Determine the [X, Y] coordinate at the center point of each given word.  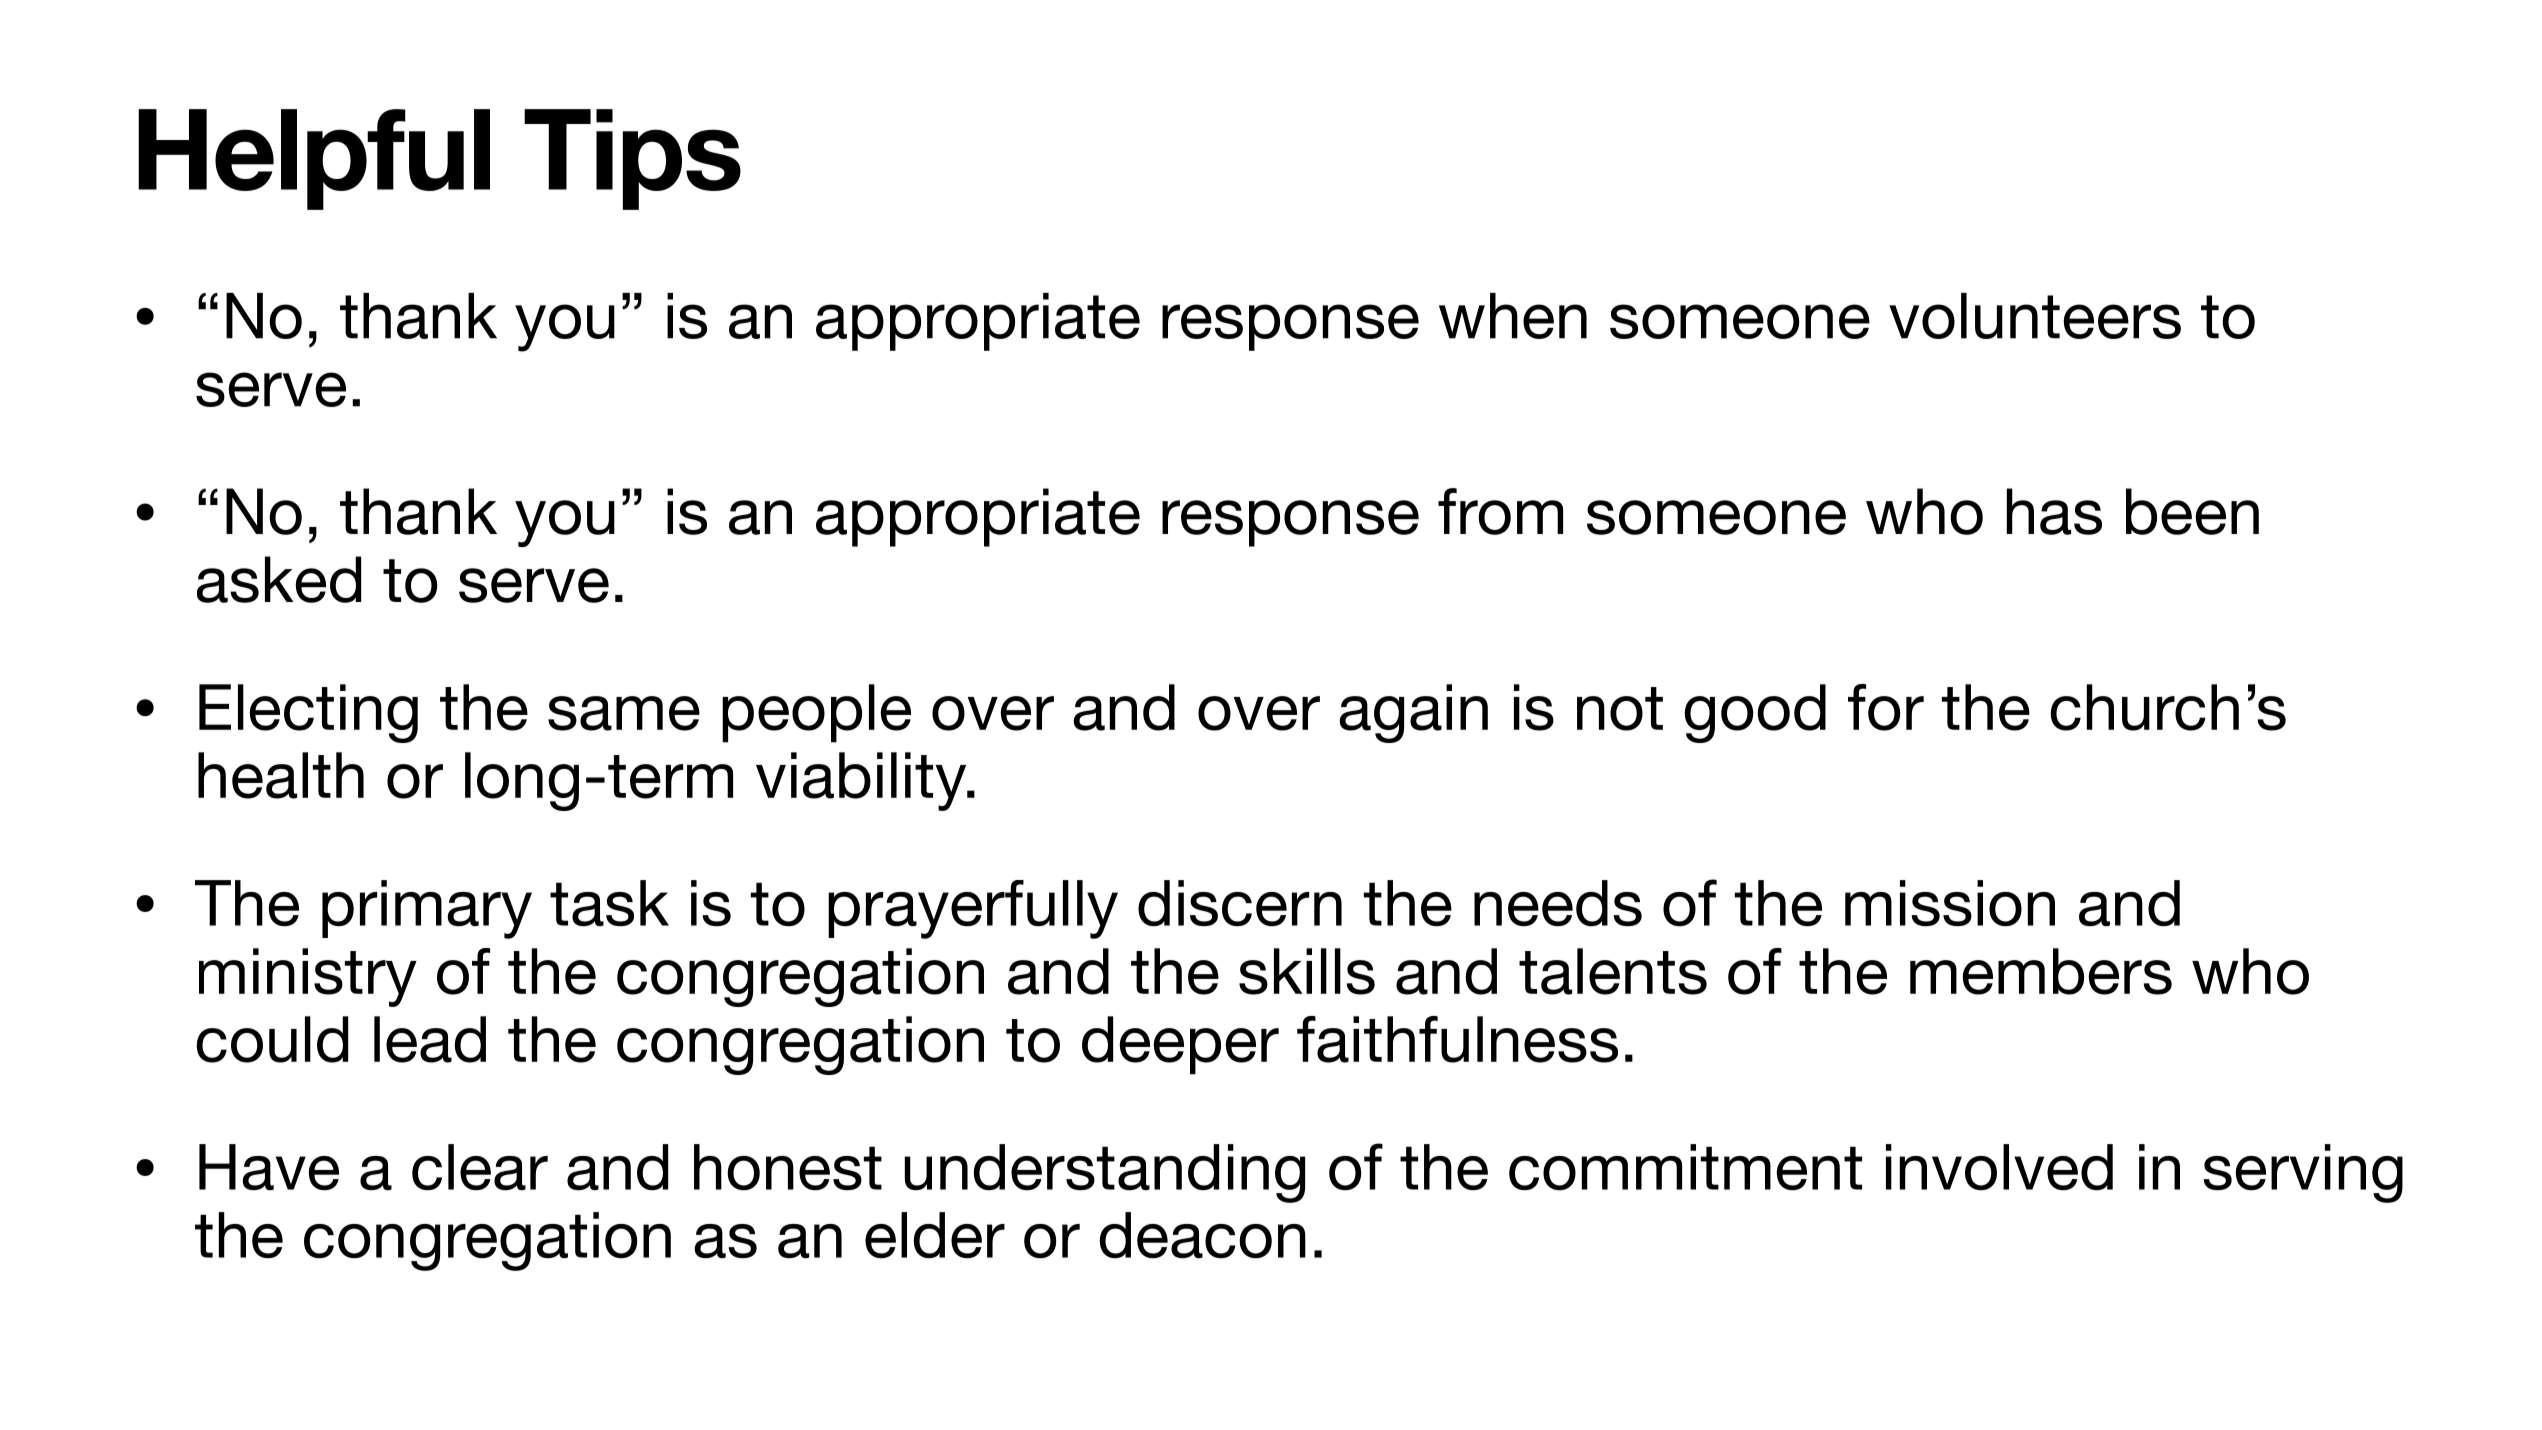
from [1500, 511]
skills [1307, 971]
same [624, 713]
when [1513, 316]
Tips [632, 159]
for [1886, 707]
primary [427, 909]
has [2054, 511]
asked [279, 579]
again [1413, 713]
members [2041, 971]
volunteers [2035, 316]
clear [480, 1167]
